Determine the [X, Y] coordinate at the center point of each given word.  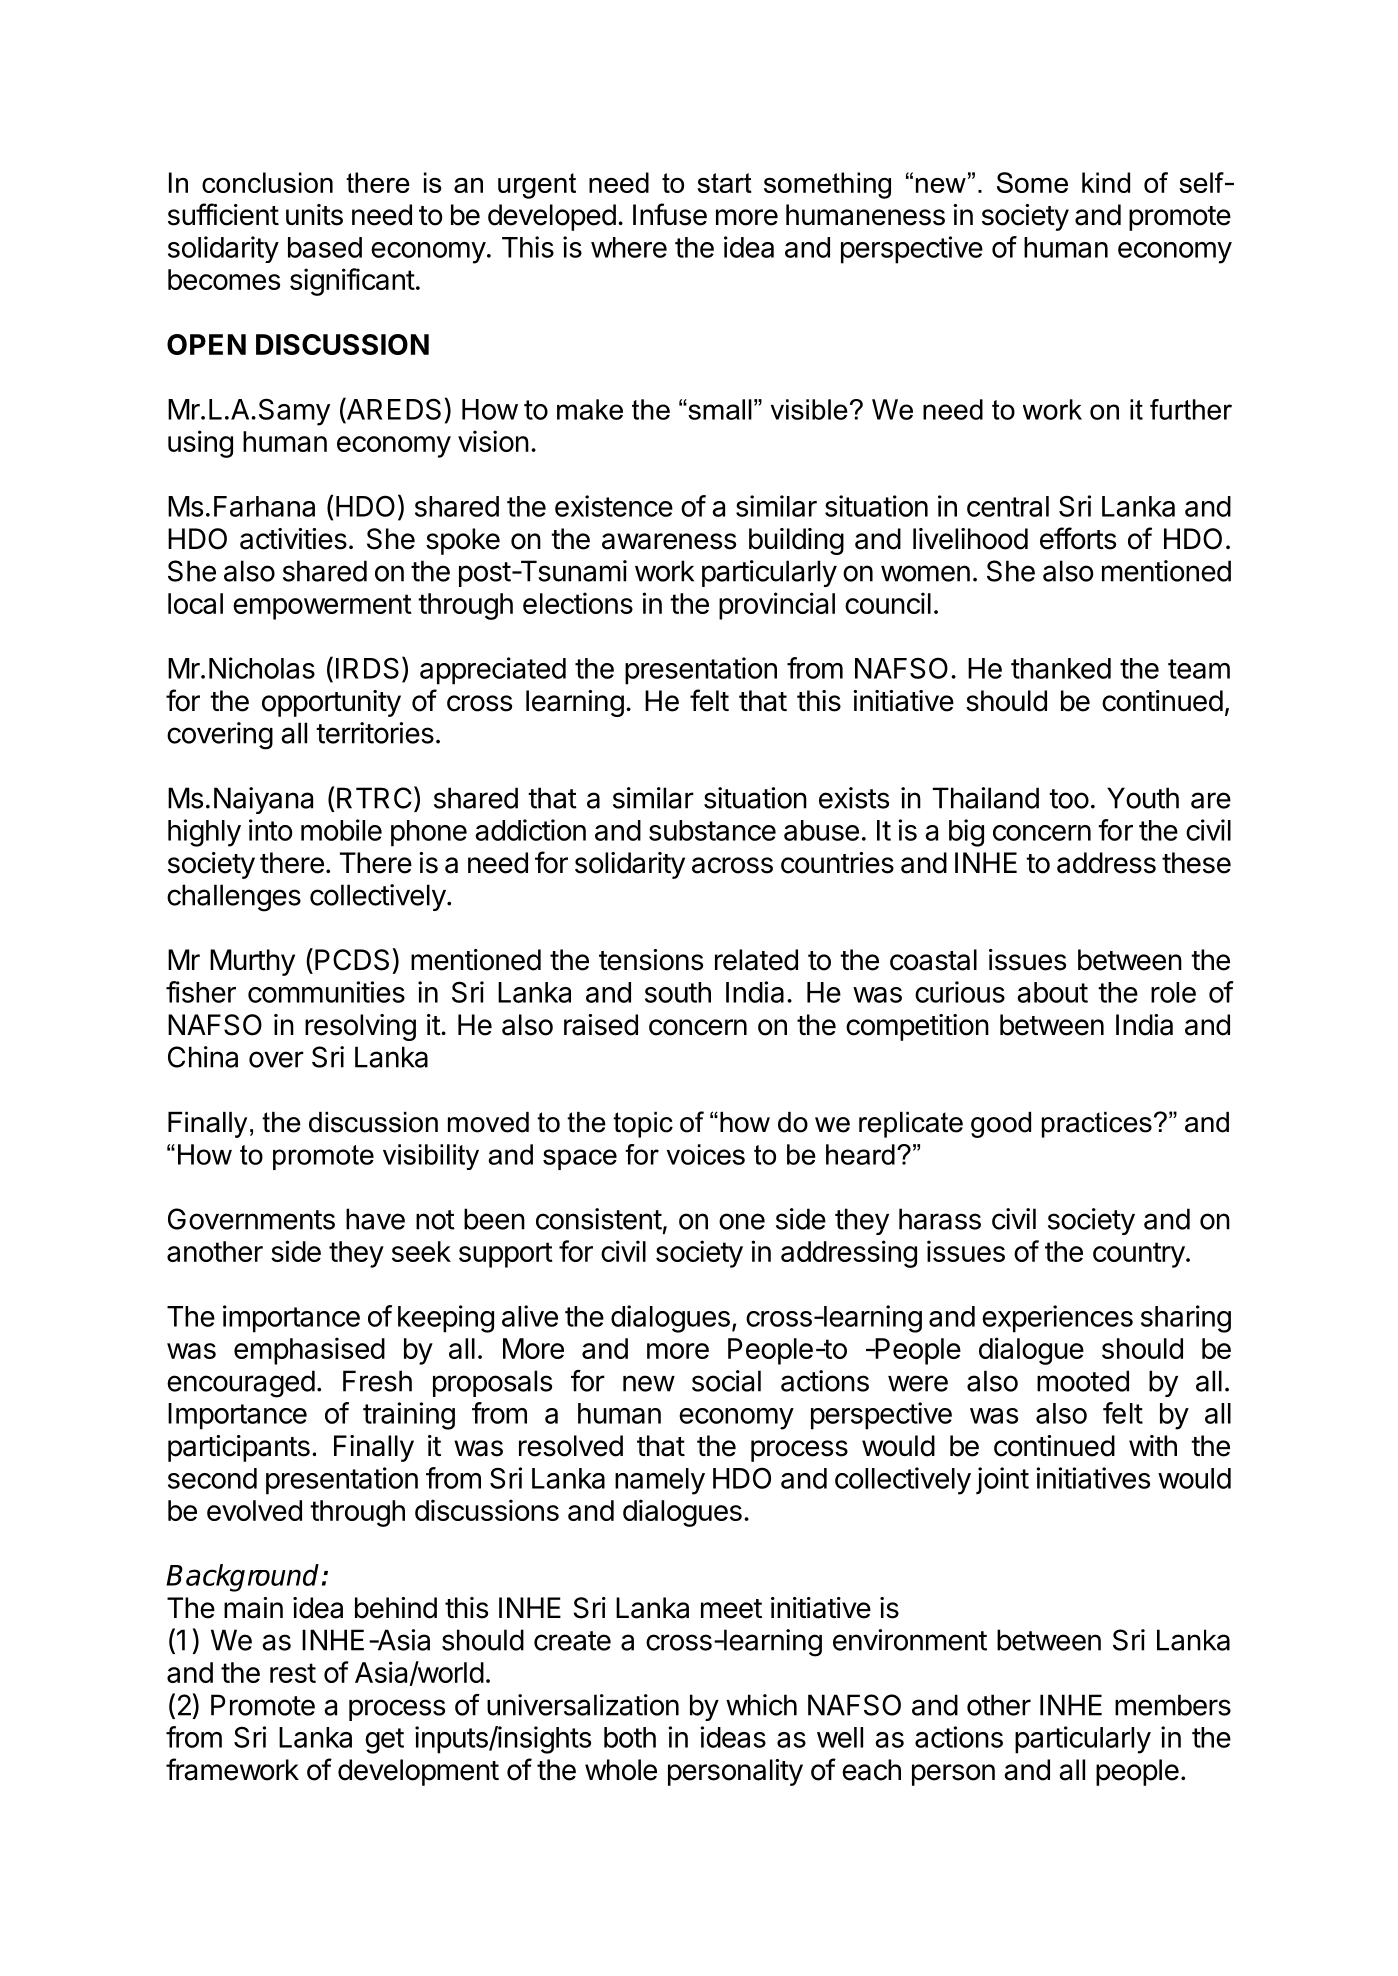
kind [1106, 182]
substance [712, 830]
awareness [669, 541]
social [726, 1381]
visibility [431, 1157]
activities [293, 539]
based [325, 247]
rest [293, 1673]
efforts [1078, 538]
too [1069, 799]
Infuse [670, 214]
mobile [341, 830]
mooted [1083, 1381]
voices [706, 1154]
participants [239, 1448]
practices [1097, 1125]
